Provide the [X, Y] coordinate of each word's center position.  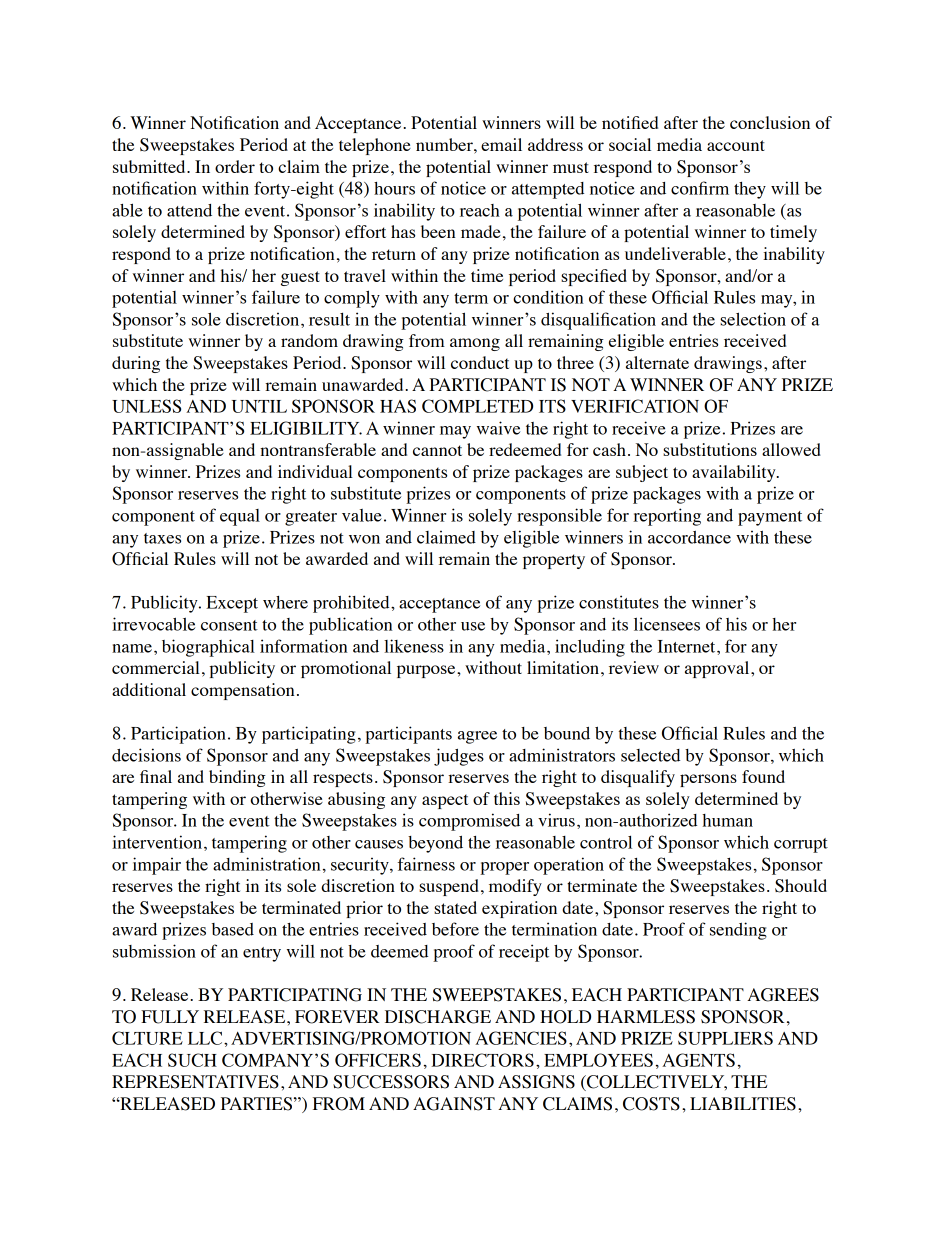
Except [232, 604]
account [736, 145]
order [235, 166]
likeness [414, 646]
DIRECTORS [482, 1060]
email [501, 144]
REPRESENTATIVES [195, 1082]
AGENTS [698, 1060]
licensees [667, 624]
